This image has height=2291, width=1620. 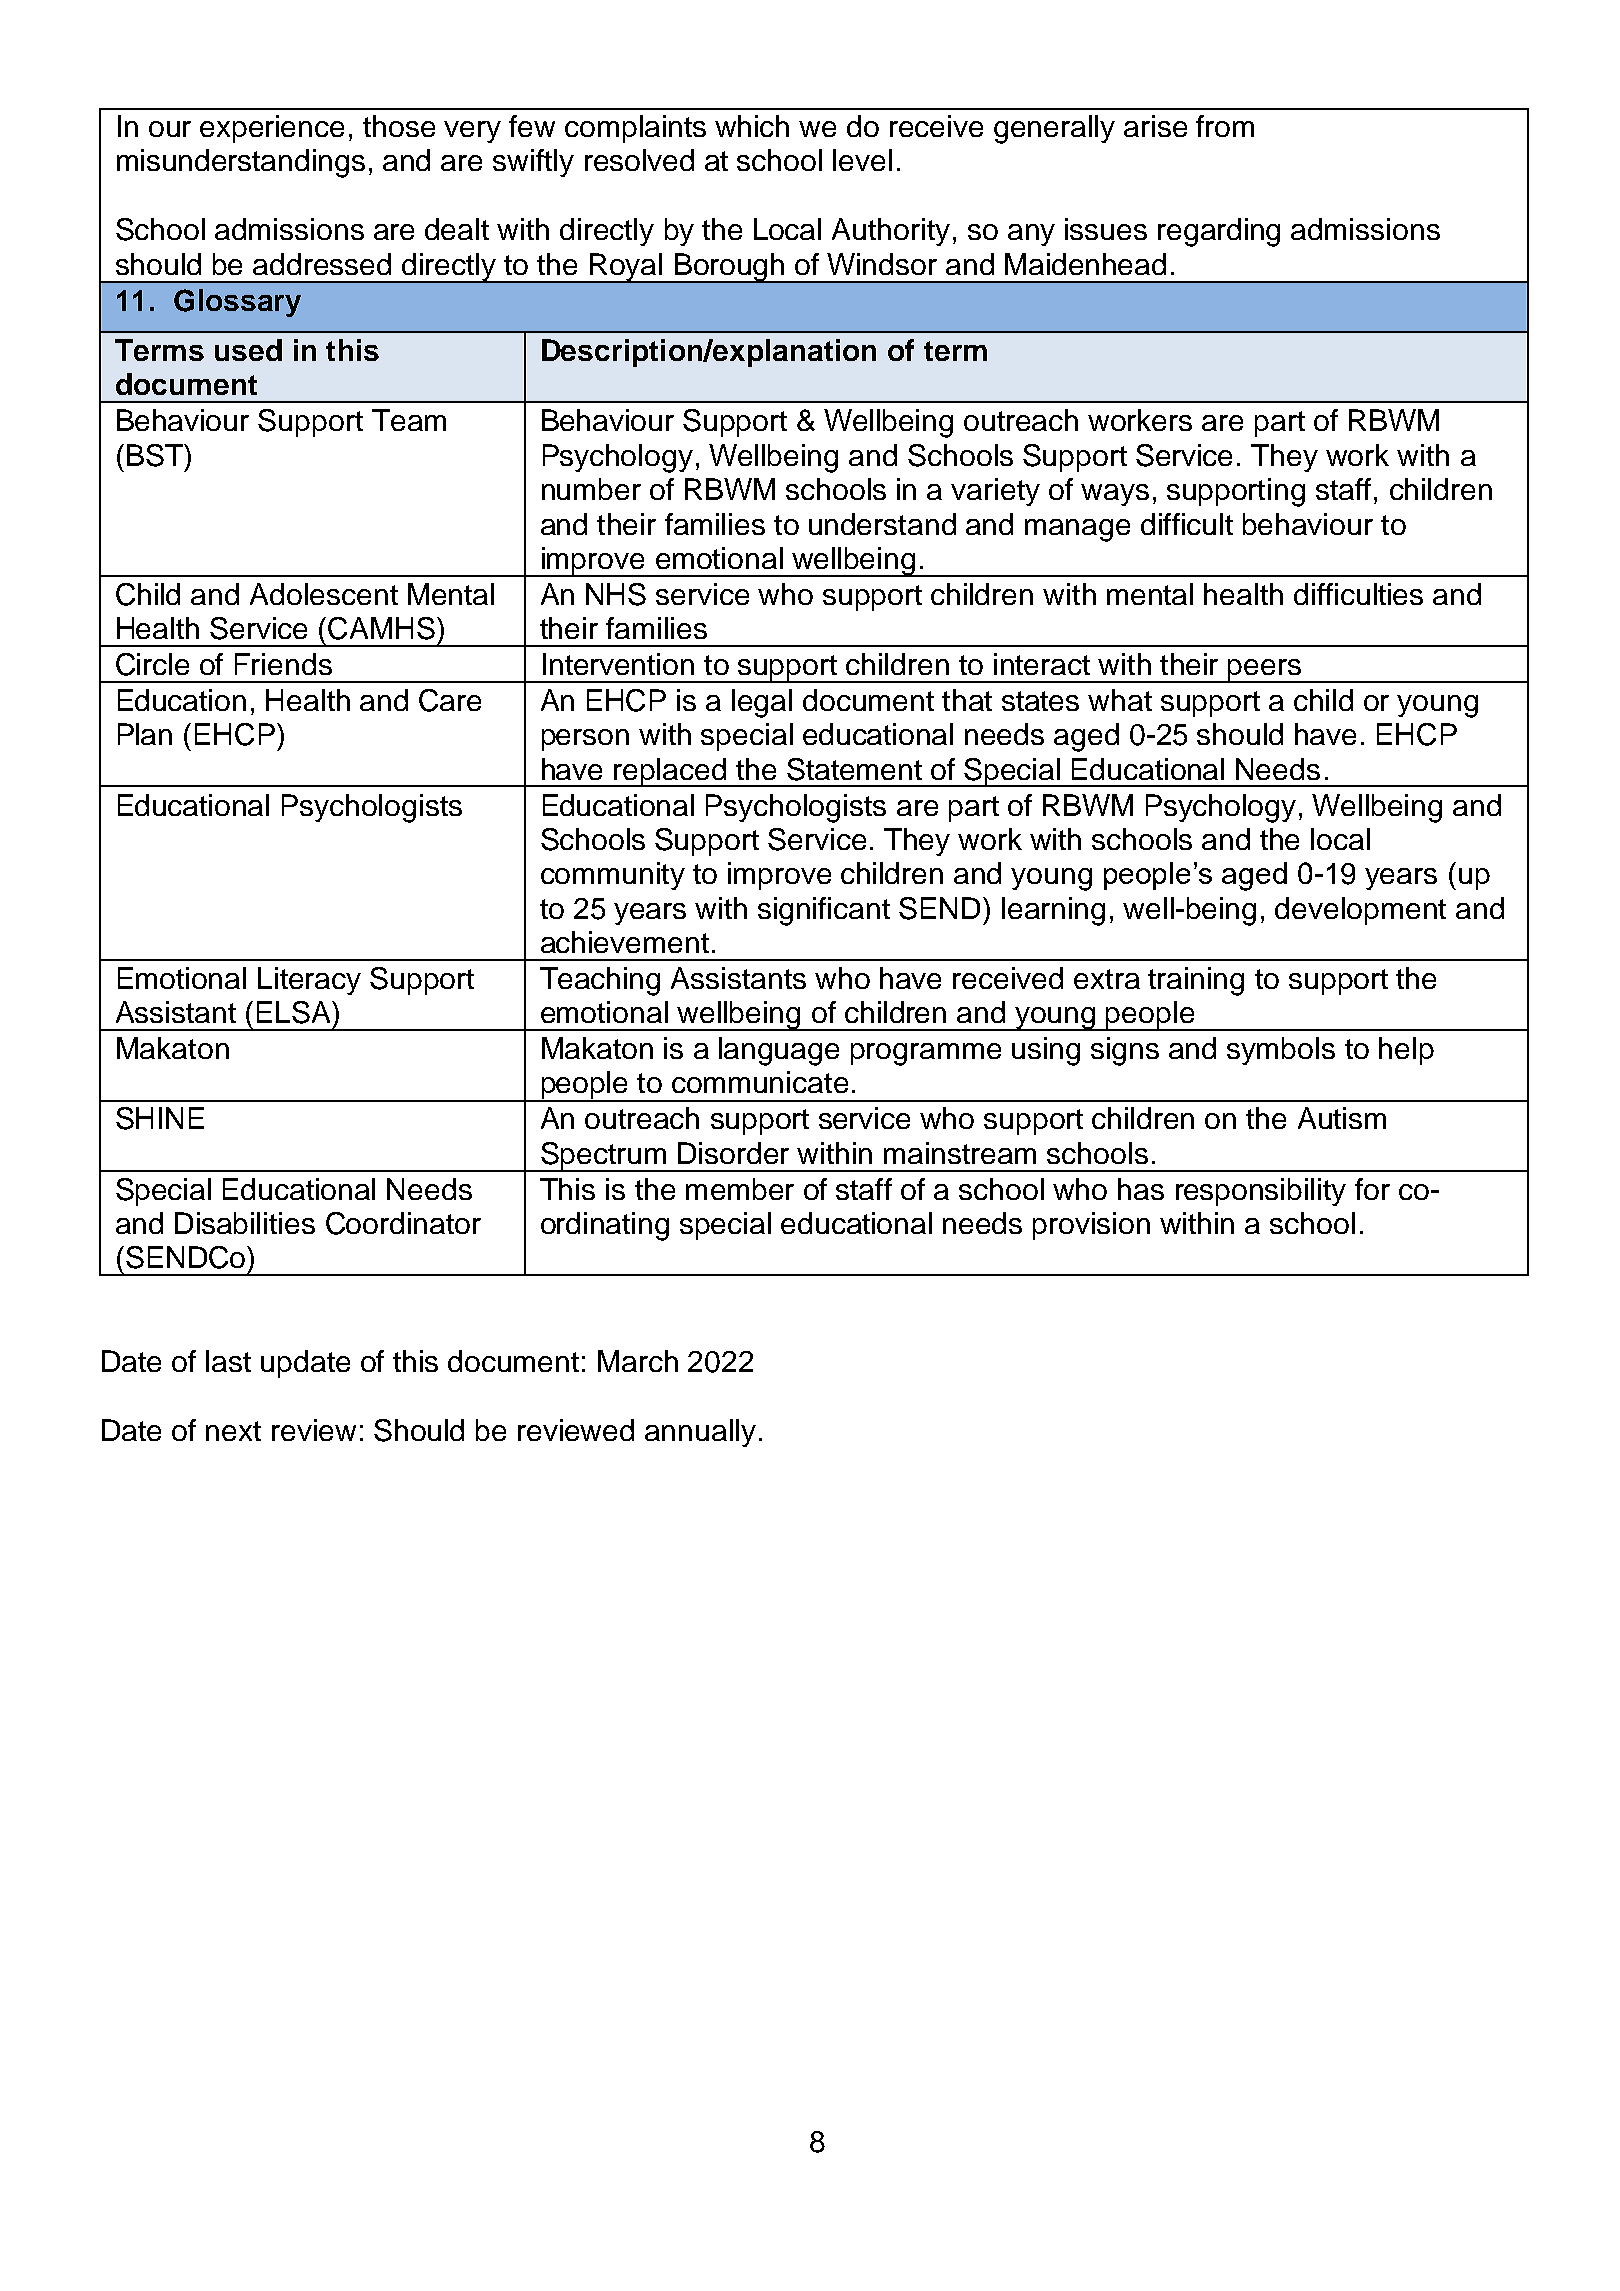 I want to click on peers, so click(x=1264, y=671).
